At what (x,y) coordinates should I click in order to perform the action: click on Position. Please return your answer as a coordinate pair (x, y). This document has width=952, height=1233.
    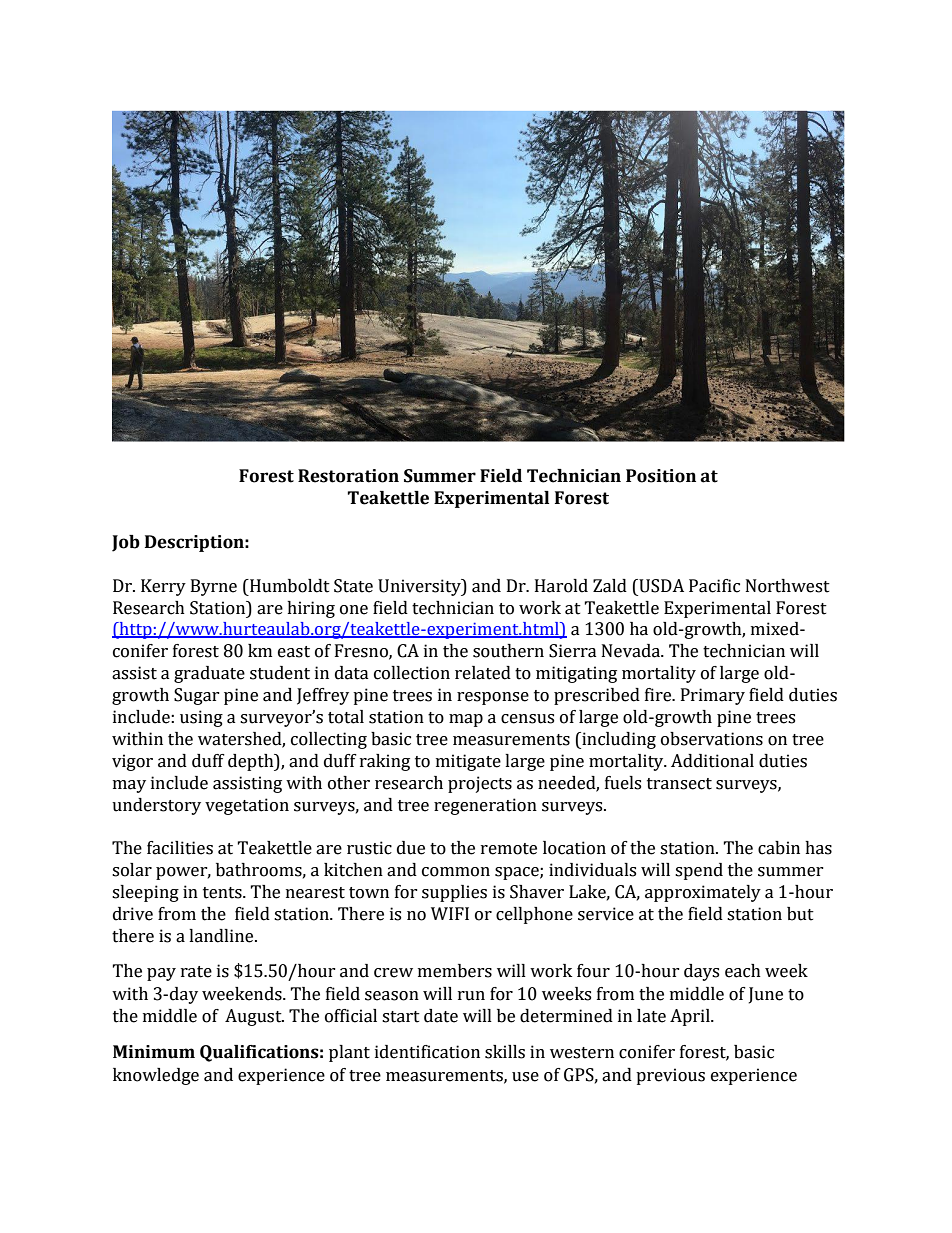
    Looking at the image, I should click on (661, 476).
